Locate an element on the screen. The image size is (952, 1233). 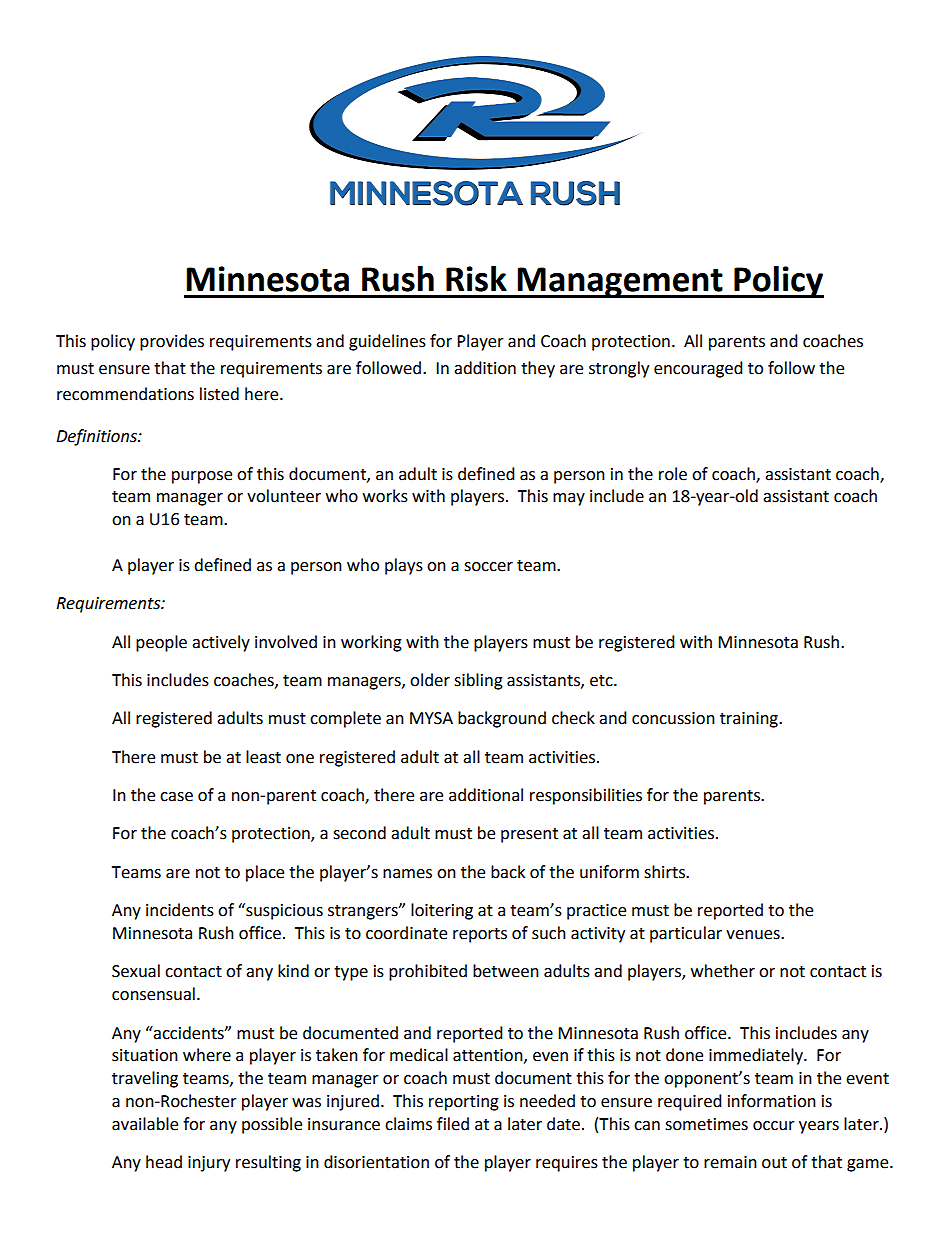
encouraged is located at coordinates (698, 369).
